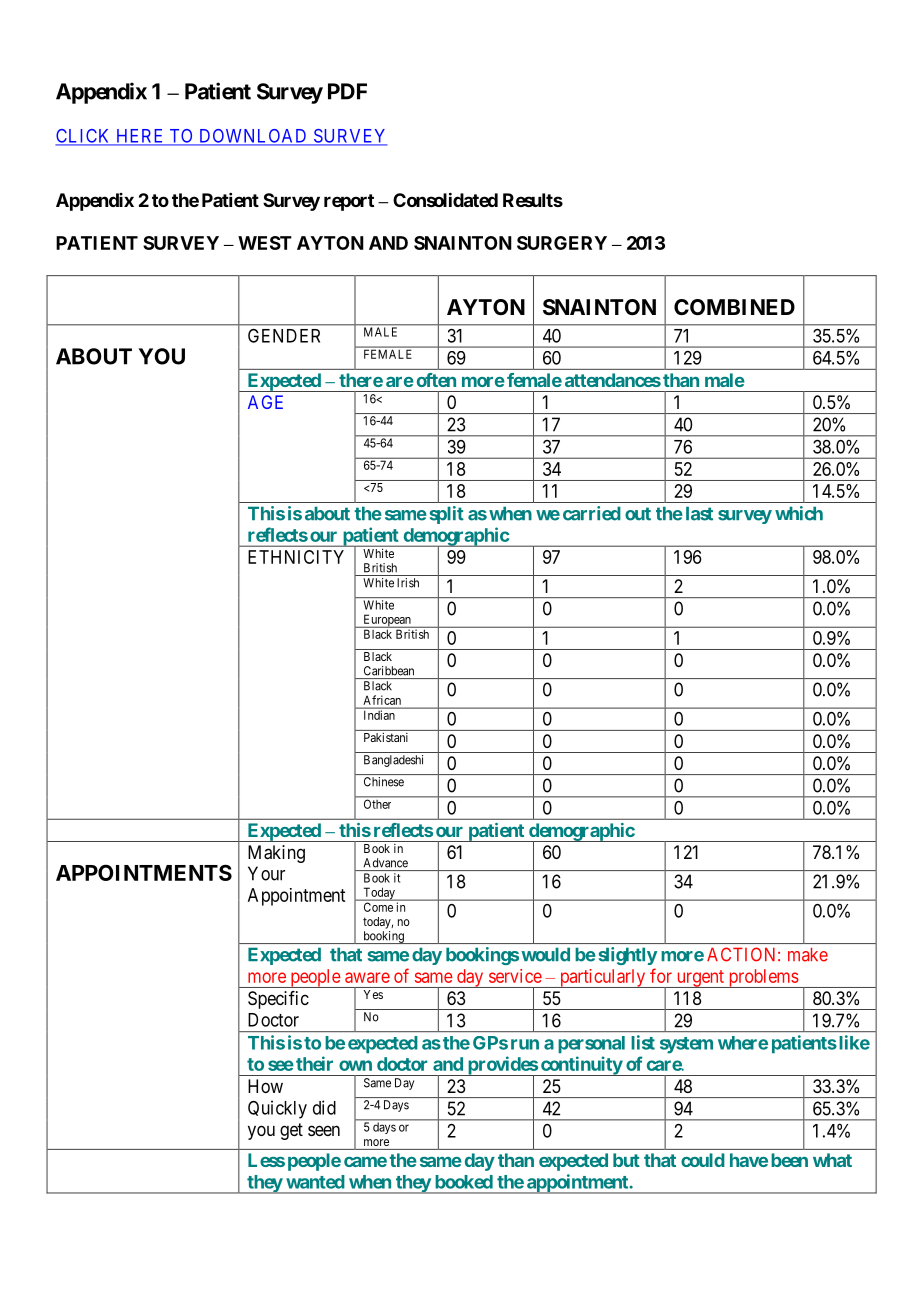 The height and width of the page is (1308, 924). I want to click on DOWNLOAD, so click(253, 137).
